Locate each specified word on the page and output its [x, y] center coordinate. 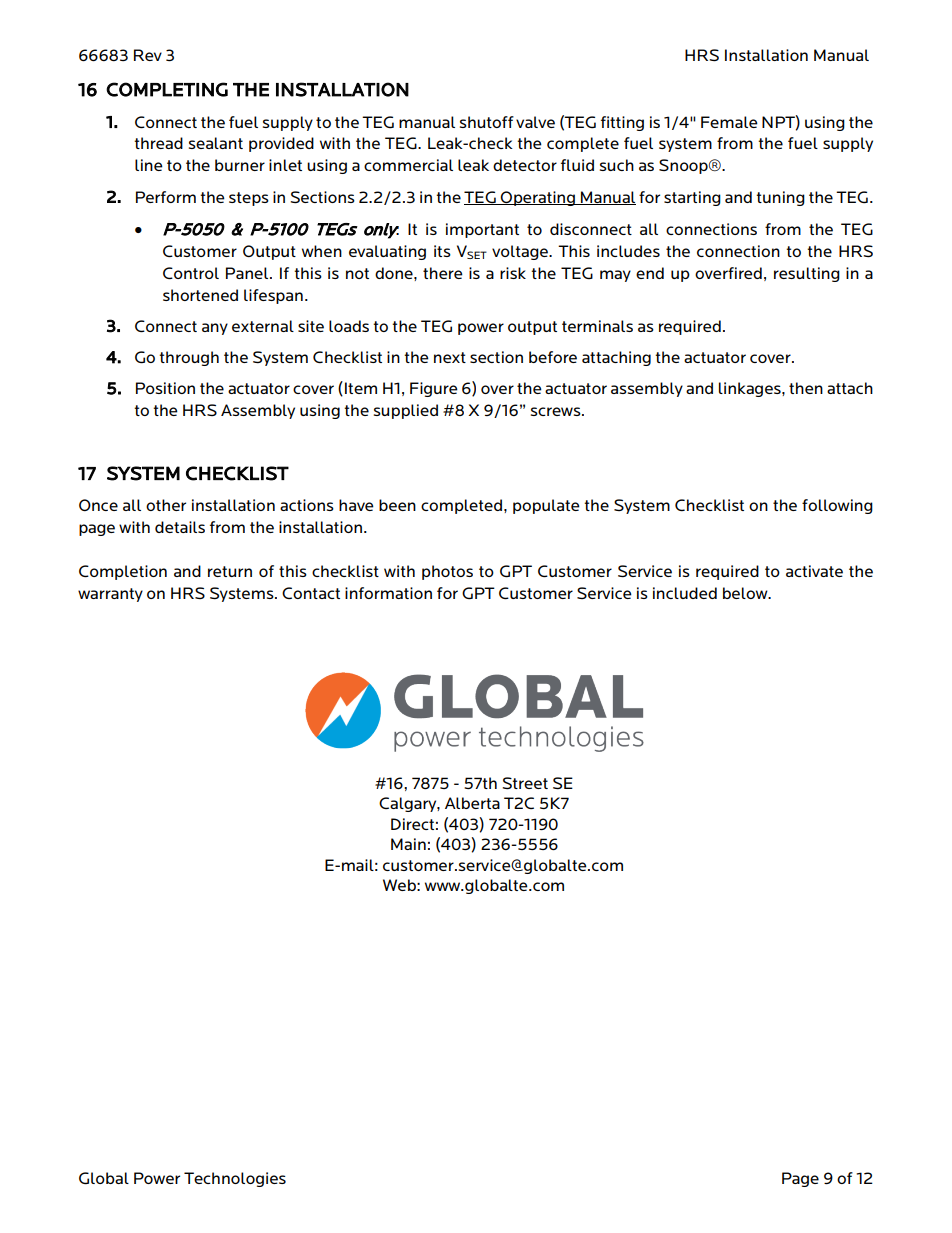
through [189, 358]
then [806, 388]
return [230, 571]
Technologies [235, 1179]
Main [408, 844]
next [450, 357]
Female [729, 122]
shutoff [487, 122]
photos [447, 572]
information [388, 593]
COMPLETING [167, 89]
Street [525, 783]
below [746, 593]
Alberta [472, 803]
